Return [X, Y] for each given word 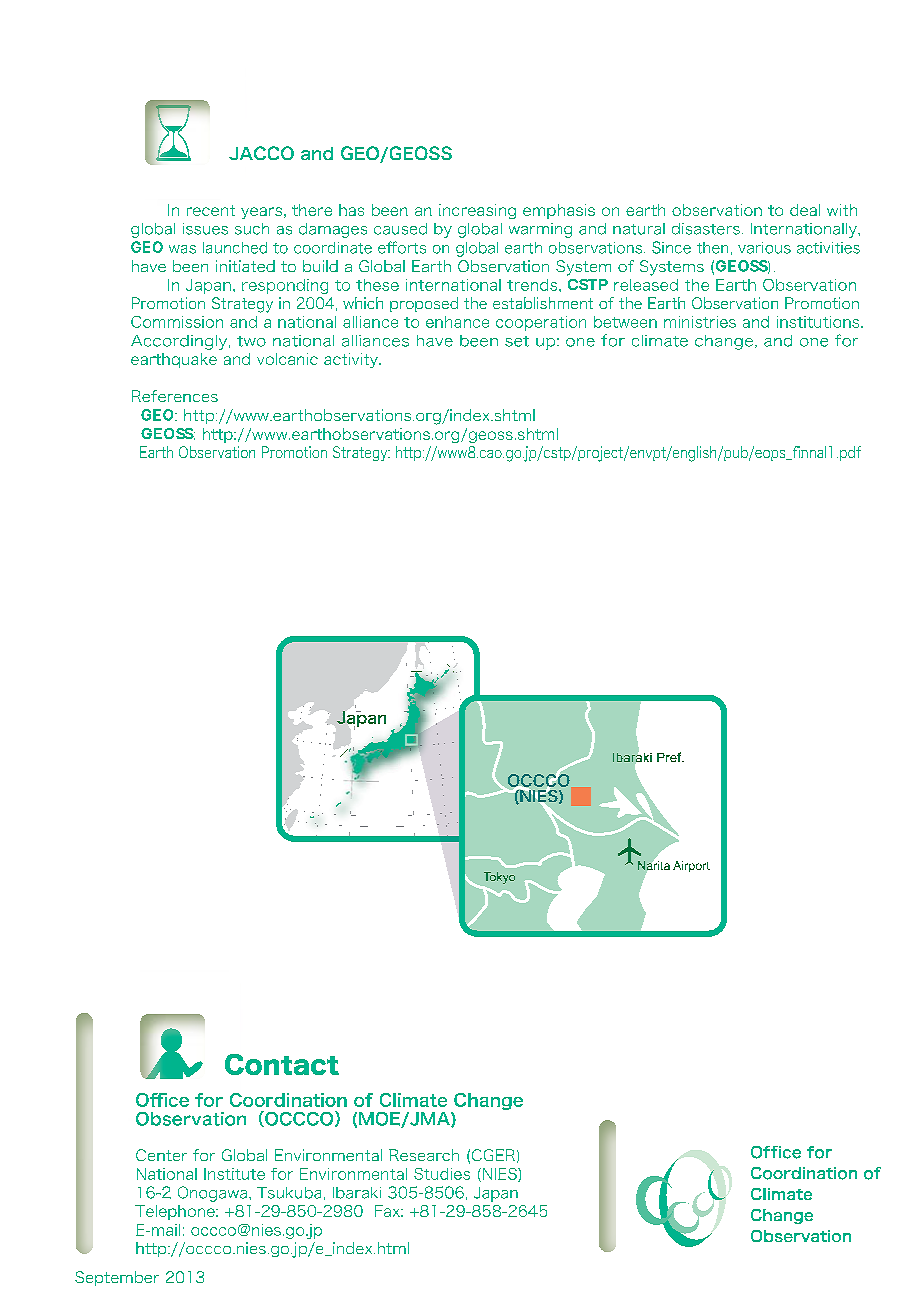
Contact [282, 1064]
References [175, 396]
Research [424, 1155]
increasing [477, 211]
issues [205, 229]
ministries [700, 322]
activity [352, 360]
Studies [442, 1174]
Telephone [176, 1212]
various [764, 248]
